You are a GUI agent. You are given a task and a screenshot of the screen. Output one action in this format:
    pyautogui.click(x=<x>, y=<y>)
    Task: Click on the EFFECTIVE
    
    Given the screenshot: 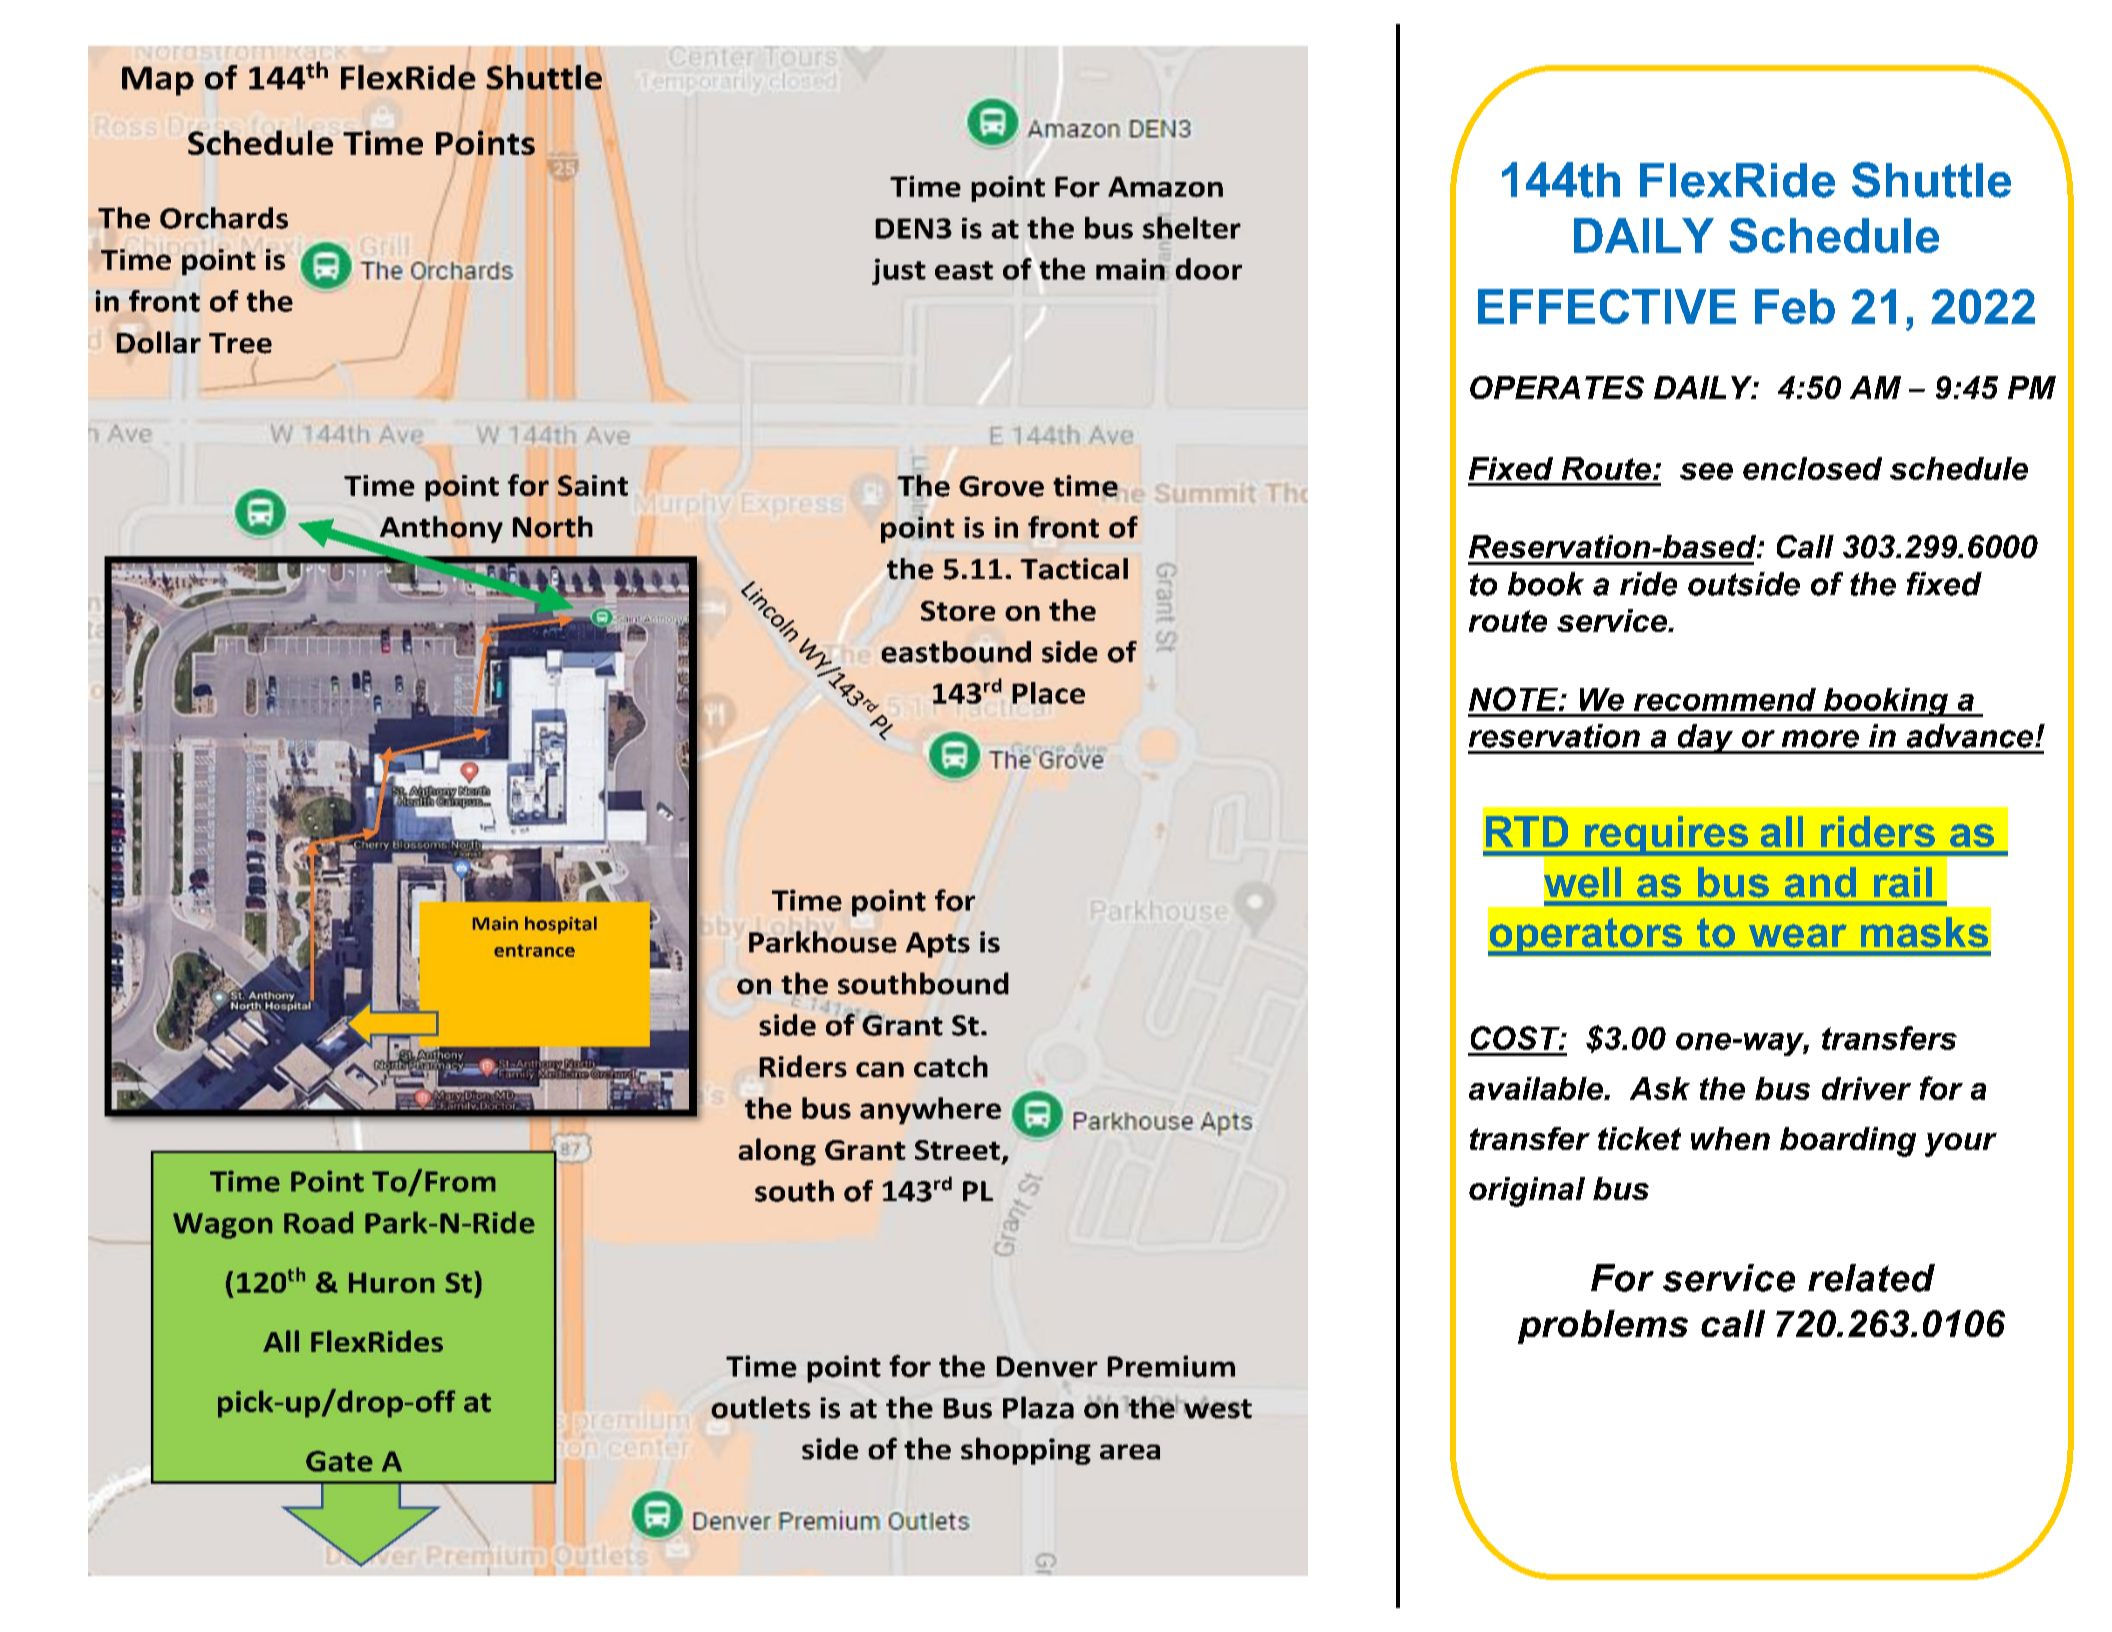 What is the action you would take?
    pyautogui.click(x=1607, y=306)
